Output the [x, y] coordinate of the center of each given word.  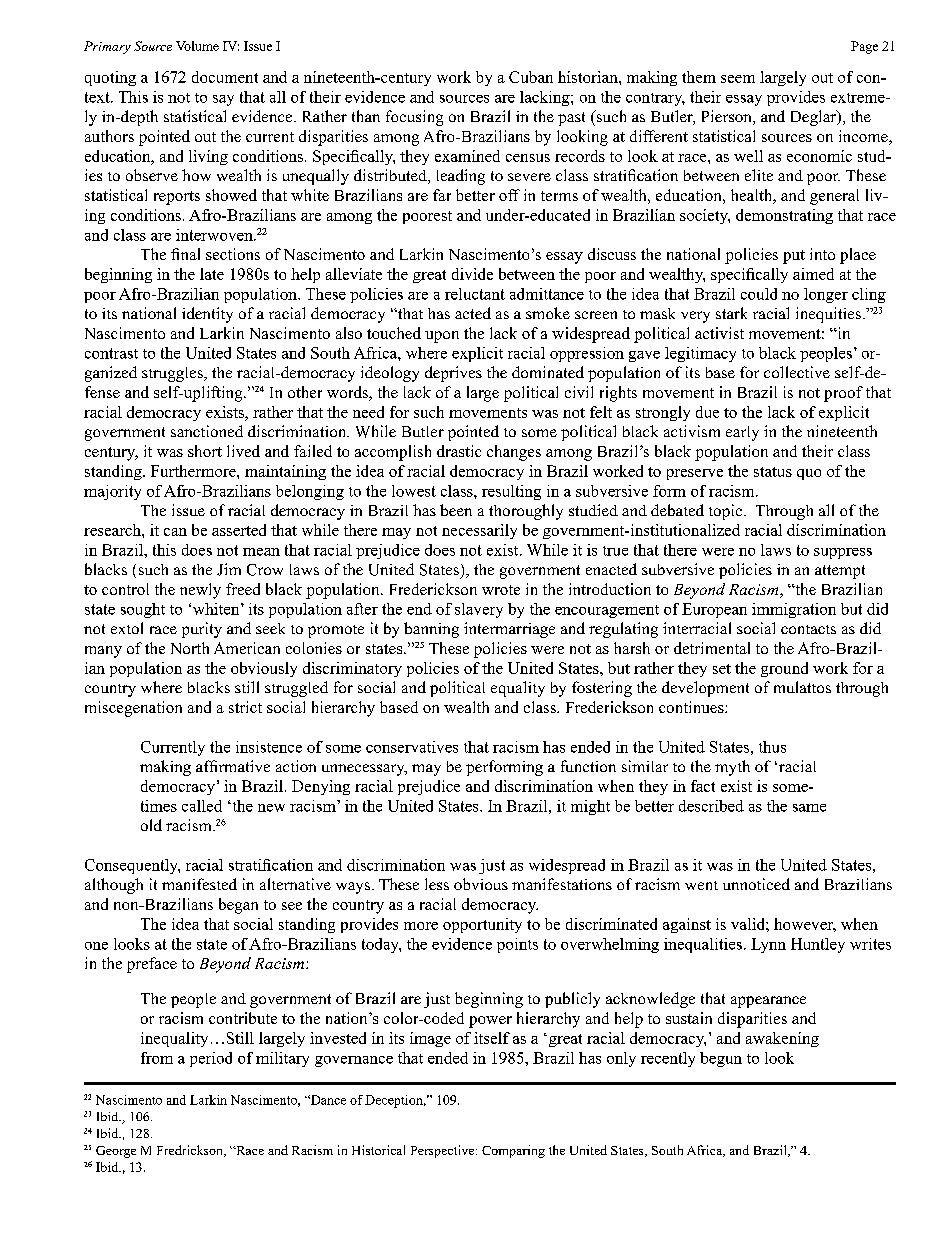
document [225, 77]
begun [721, 1059]
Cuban [531, 77]
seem [738, 79]
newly [200, 591]
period [211, 1059]
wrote [501, 590]
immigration [794, 610]
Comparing [513, 1151]
